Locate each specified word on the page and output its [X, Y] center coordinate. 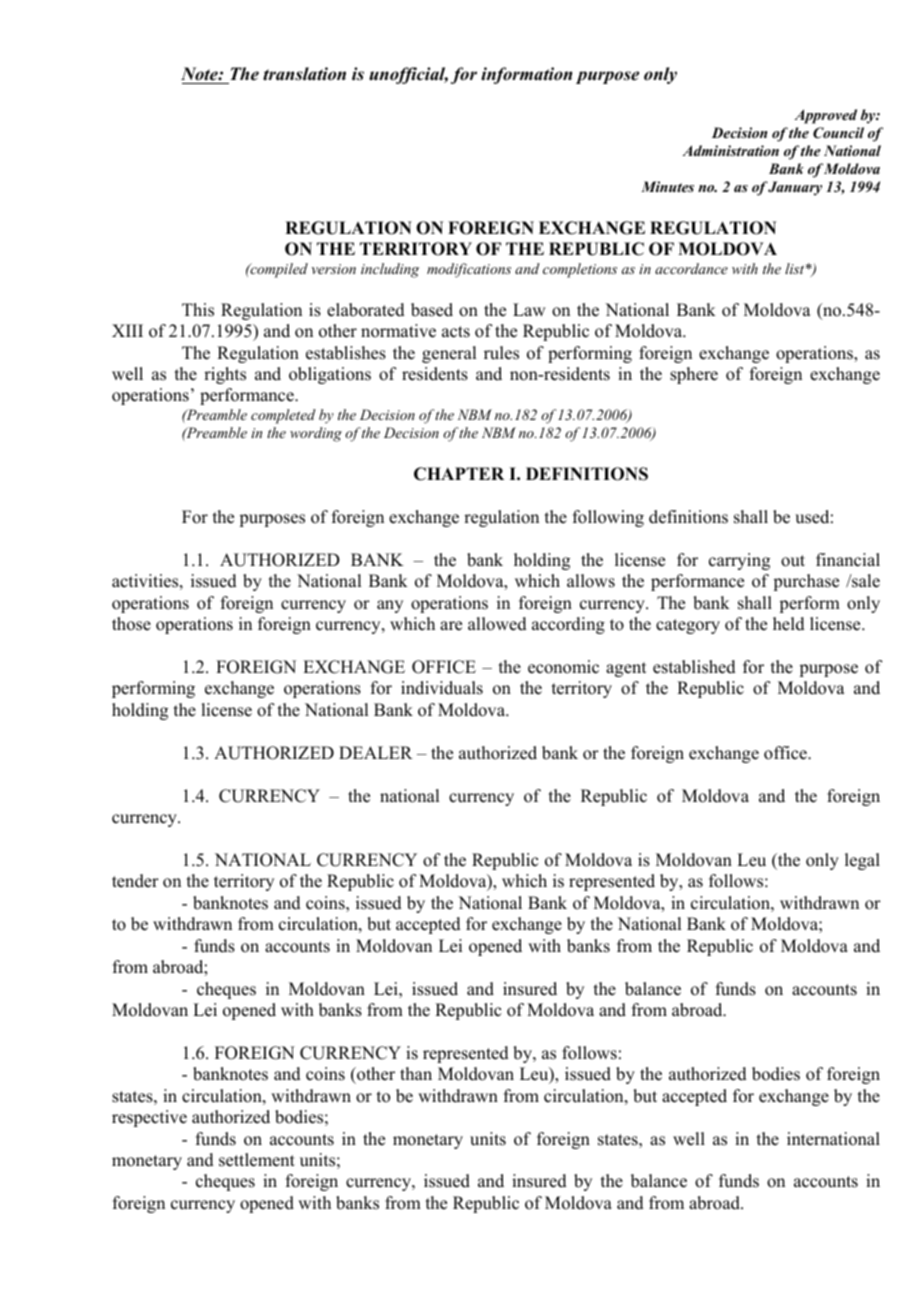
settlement [257, 1160]
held [789, 624]
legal [862, 861]
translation [304, 74]
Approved [825, 116]
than [416, 1073]
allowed [497, 624]
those [131, 624]
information [526, 75]
